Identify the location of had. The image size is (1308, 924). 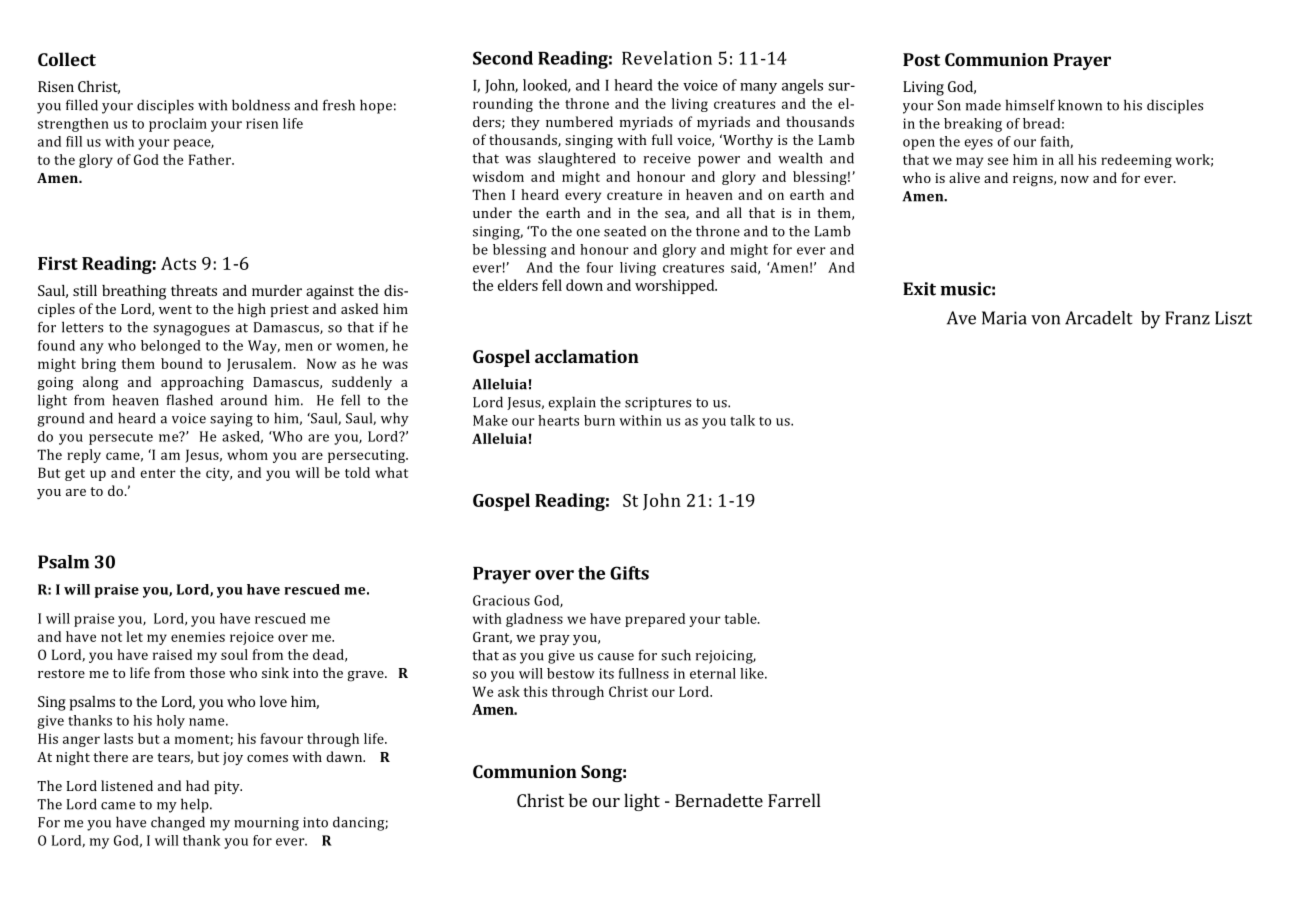
(197, 785).
